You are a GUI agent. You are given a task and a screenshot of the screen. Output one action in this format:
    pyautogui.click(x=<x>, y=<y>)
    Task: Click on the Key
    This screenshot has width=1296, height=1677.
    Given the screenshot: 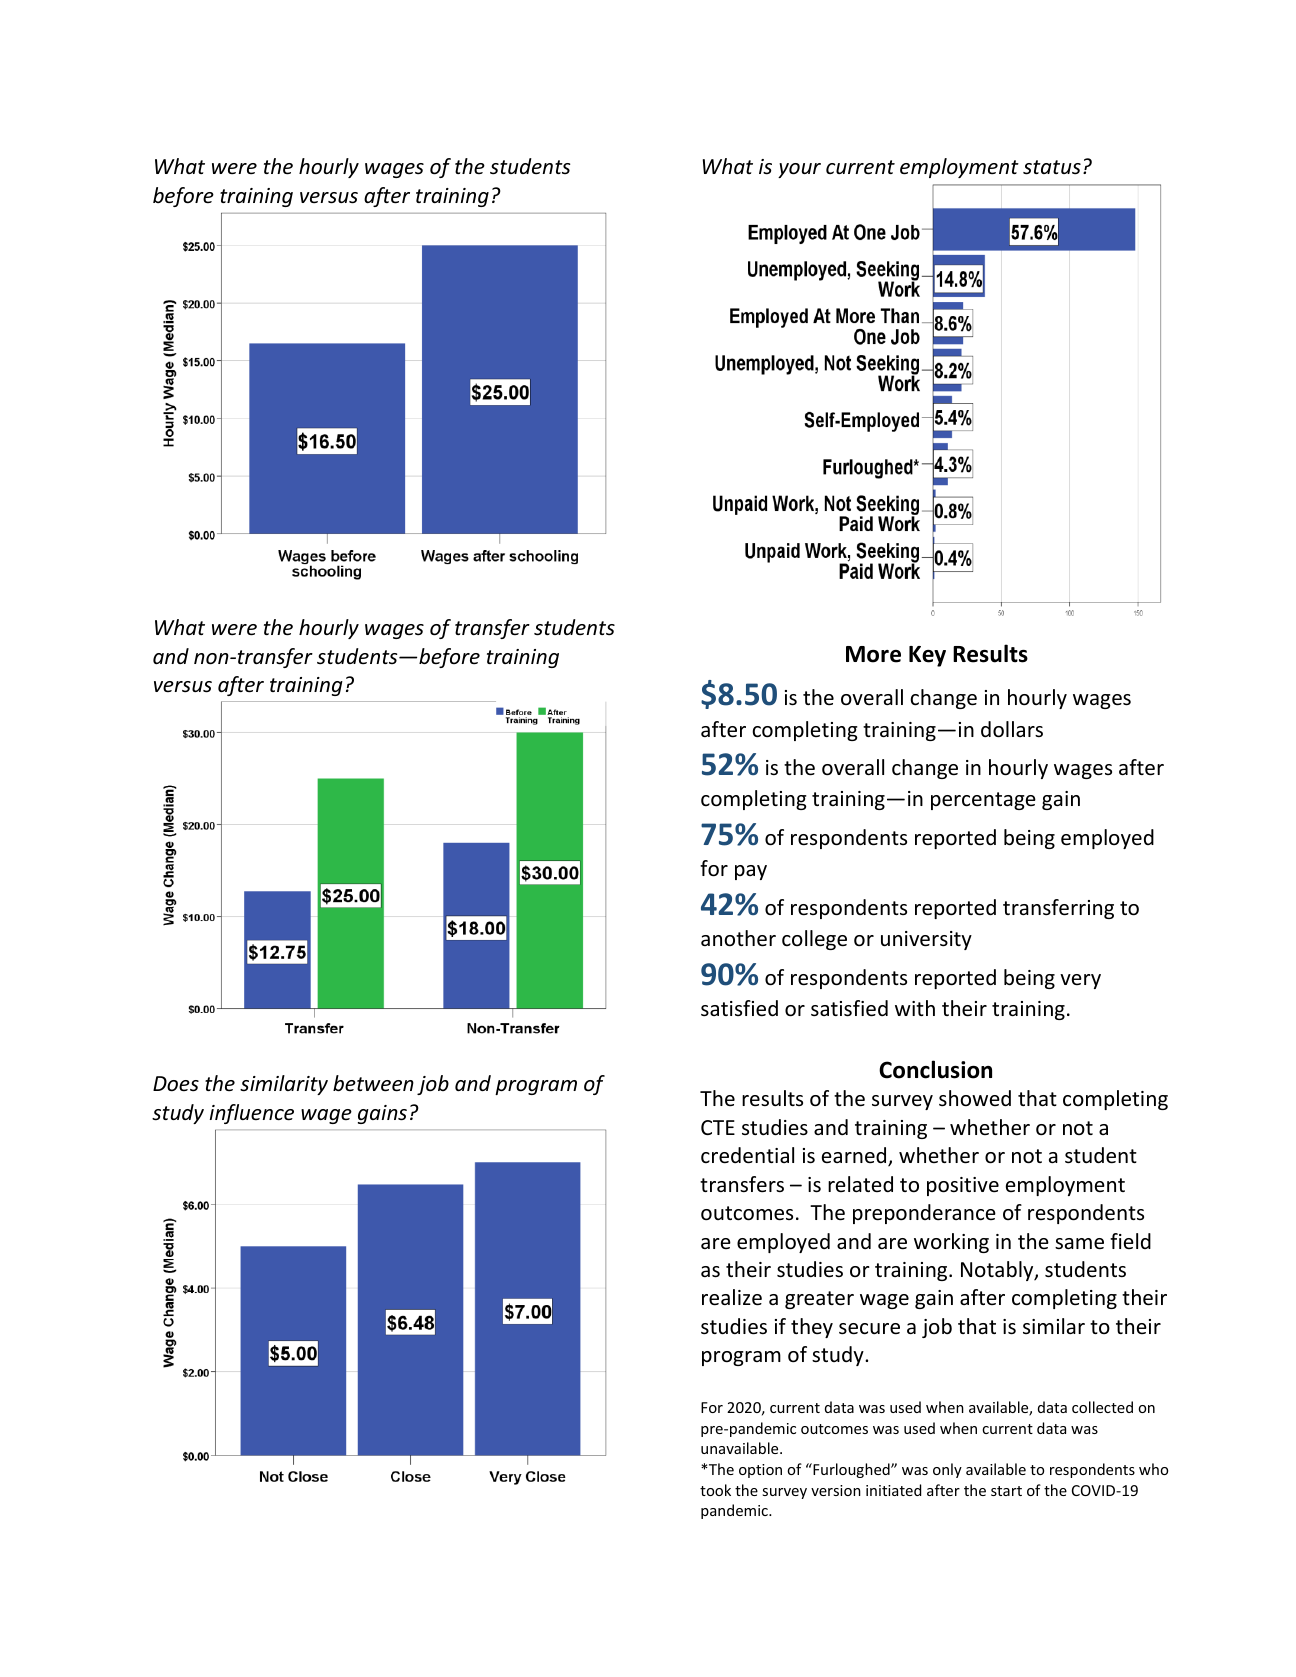 What is the action you would take?
    pyautogui.click(x=927, y=656)
